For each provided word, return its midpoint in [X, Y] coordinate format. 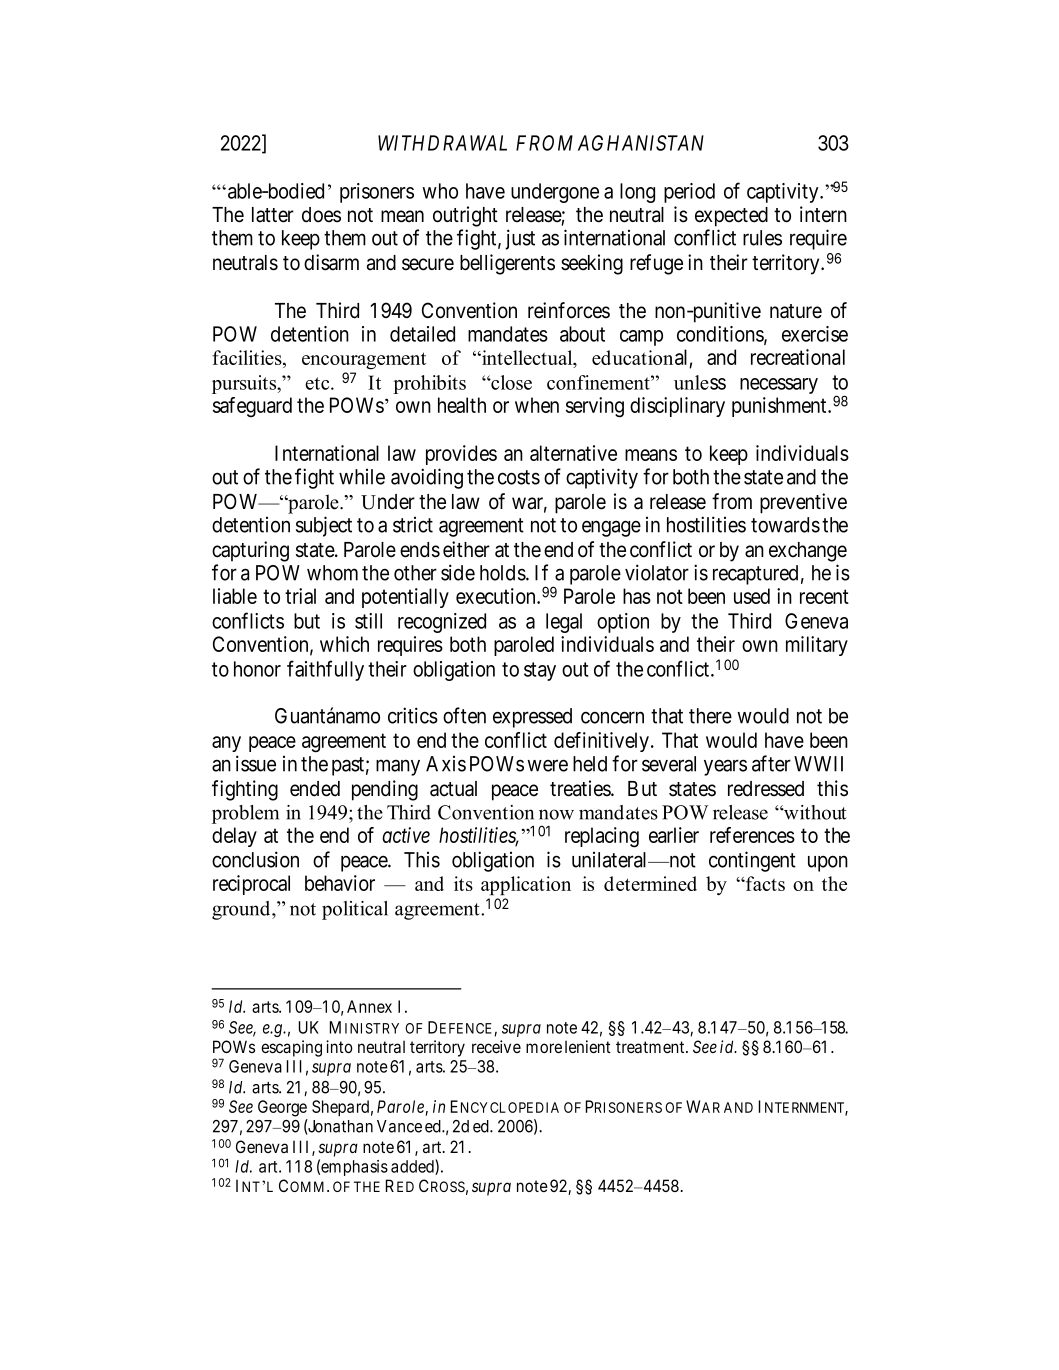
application [526, 885]
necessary [779, 386]
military [817, 646]
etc [318, 383]
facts [764, 883]
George [282, 1108]
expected [731, 217]
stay [540, 671]
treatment [651, 1047]
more [544, 1048]
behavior [340, 883]
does [321, 215]
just [520, 239]
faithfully [325, 670]
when [537, 405]
